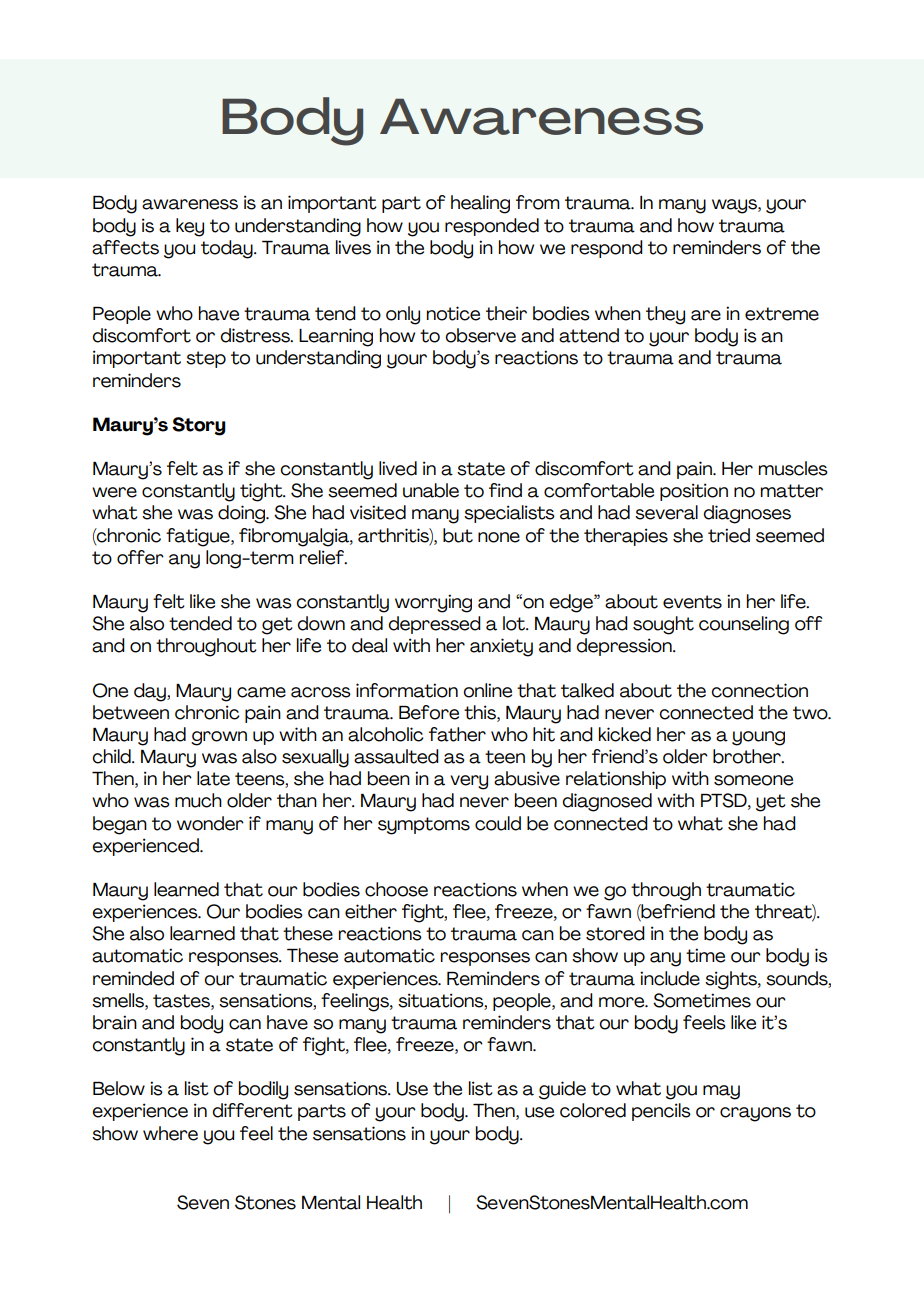 The height and width of the image is (1308, 924). What do you see at coordinates (793, 468) in the image?
I see `muscles` at bounding box center [793, 468].
